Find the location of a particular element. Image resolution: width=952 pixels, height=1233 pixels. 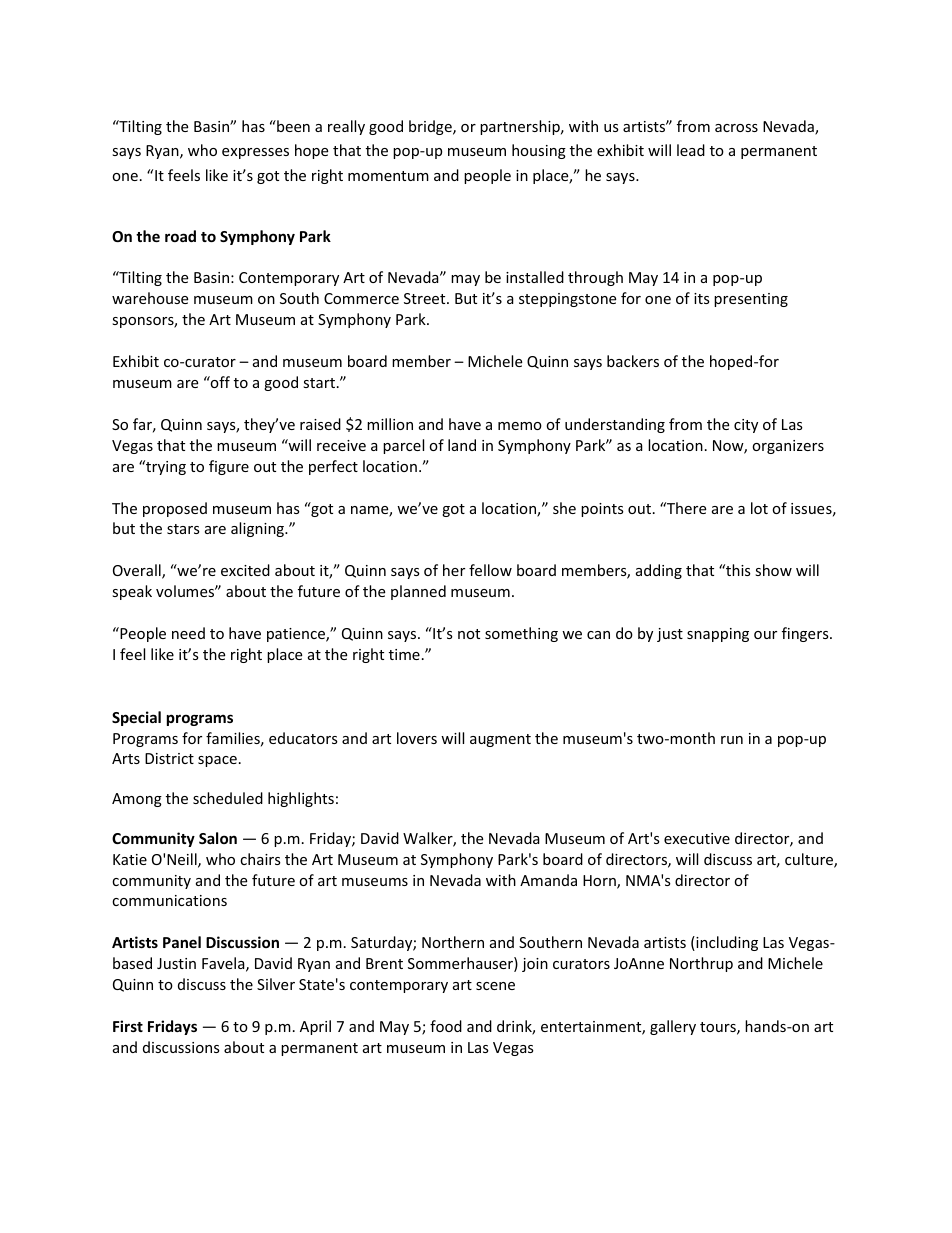

Silver is located at coordinates (276, 984).
